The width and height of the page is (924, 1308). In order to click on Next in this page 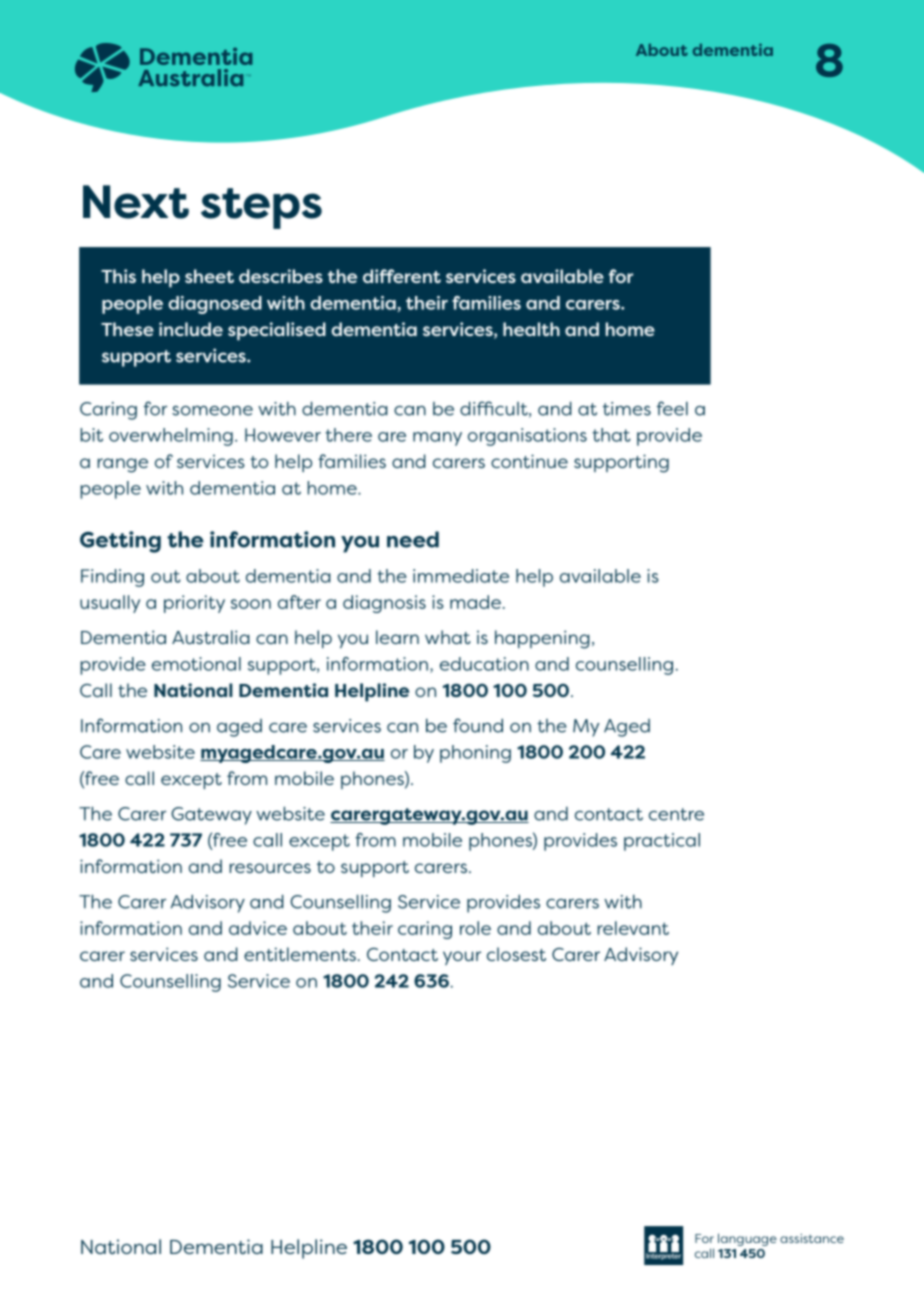, I will do `click(136, 202)`.
